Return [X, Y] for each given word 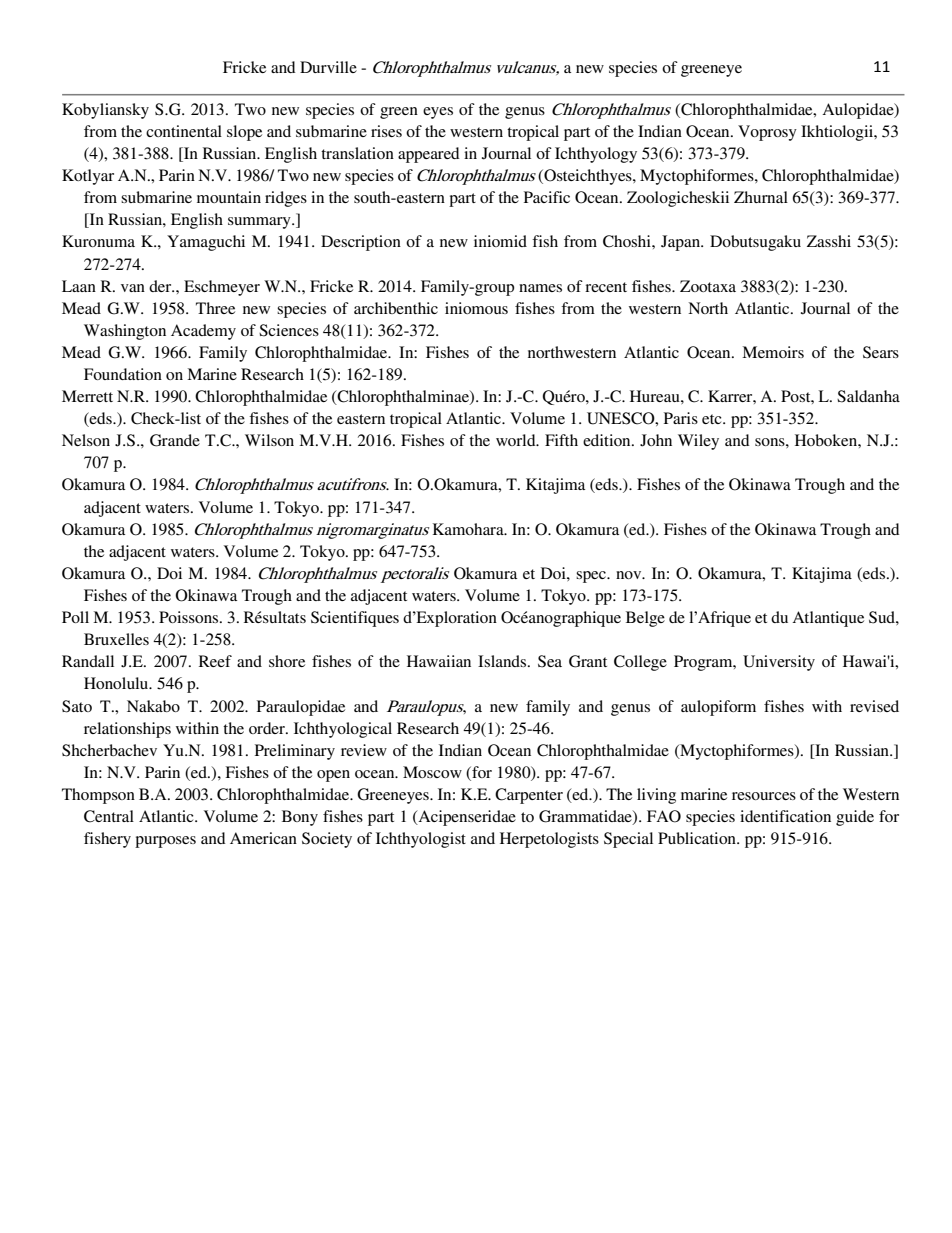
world [517, 440]
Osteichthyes [588, 177]
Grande [175, 440]
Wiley [698, 442]
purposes [165, 842]
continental [184, 131]
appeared [429, 155]
